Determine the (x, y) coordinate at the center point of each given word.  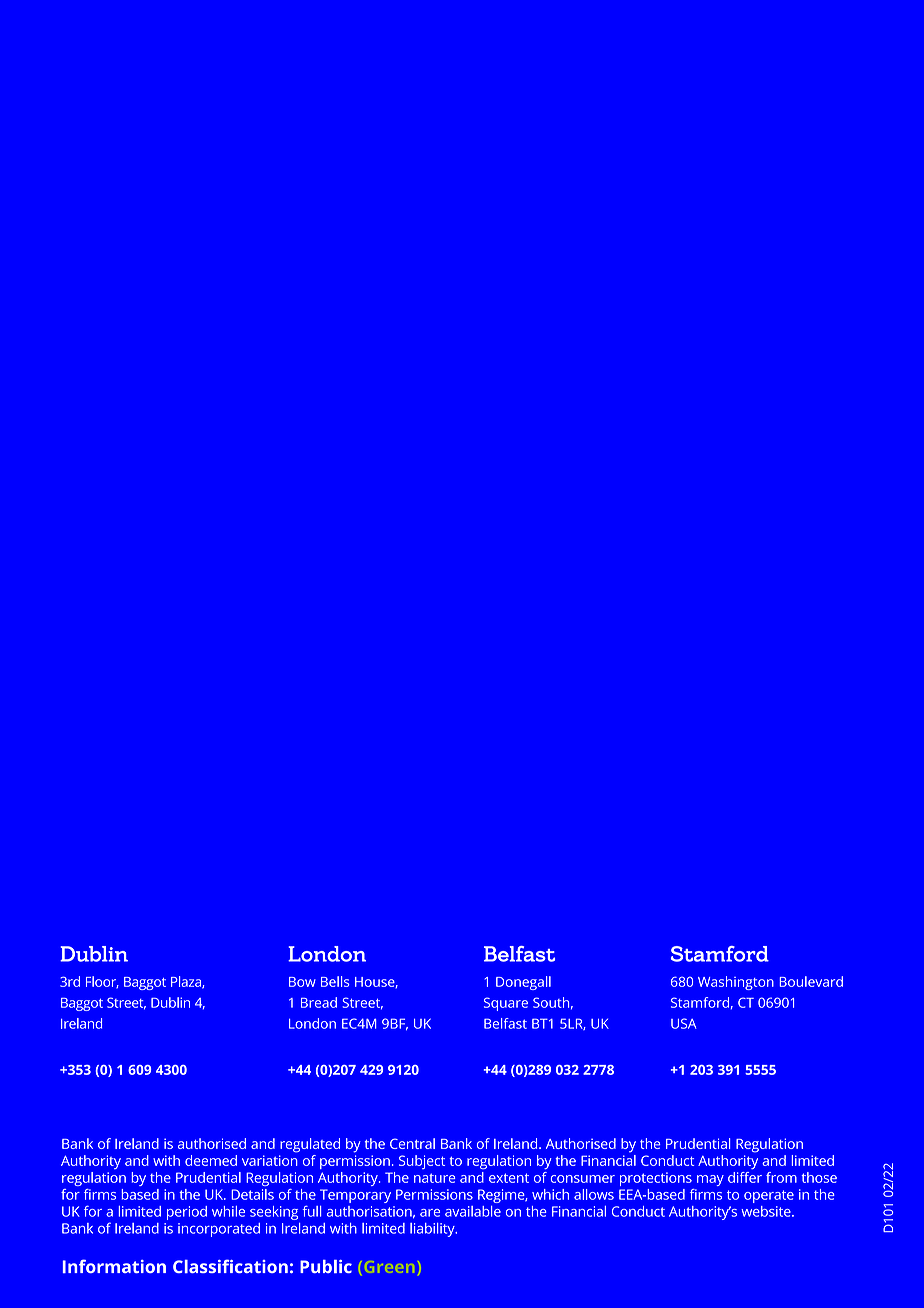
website (767, 1211)
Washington (736, 983)
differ (745, 1177)
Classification (230, 1266)
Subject (422, 1162)
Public (326, 1266)
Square (506, 1004)
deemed (211, 1160)
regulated (310, 1145)
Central (412, 1143)
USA (683, 1023)
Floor (102, 982)
